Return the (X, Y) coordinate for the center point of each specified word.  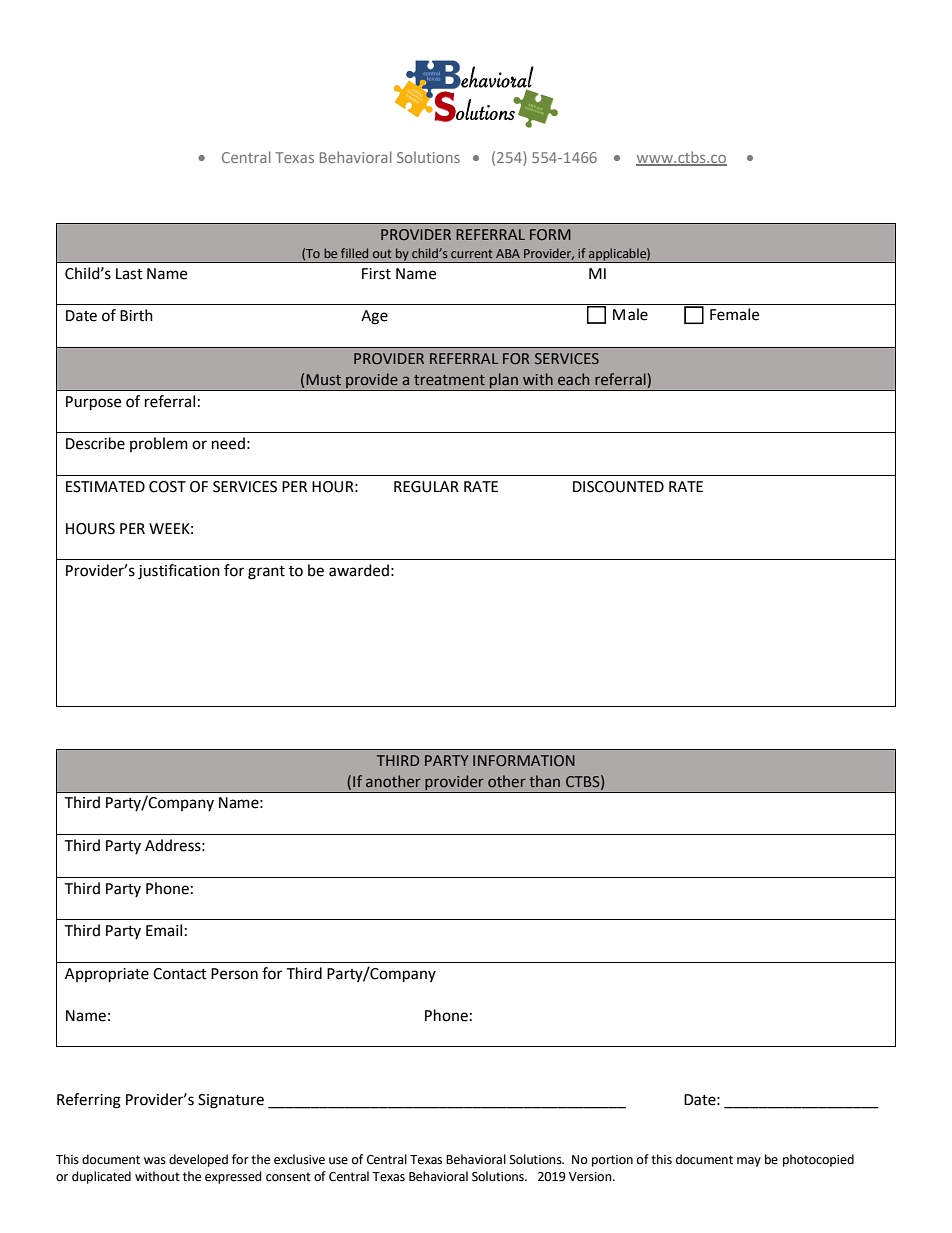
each (573, 379)
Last (129, 274)
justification (179, 572)
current (472, 253)
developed (198, 1160)
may (749, 1162)
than (544, 781)
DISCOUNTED (618, 487)
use (338, 1161)
